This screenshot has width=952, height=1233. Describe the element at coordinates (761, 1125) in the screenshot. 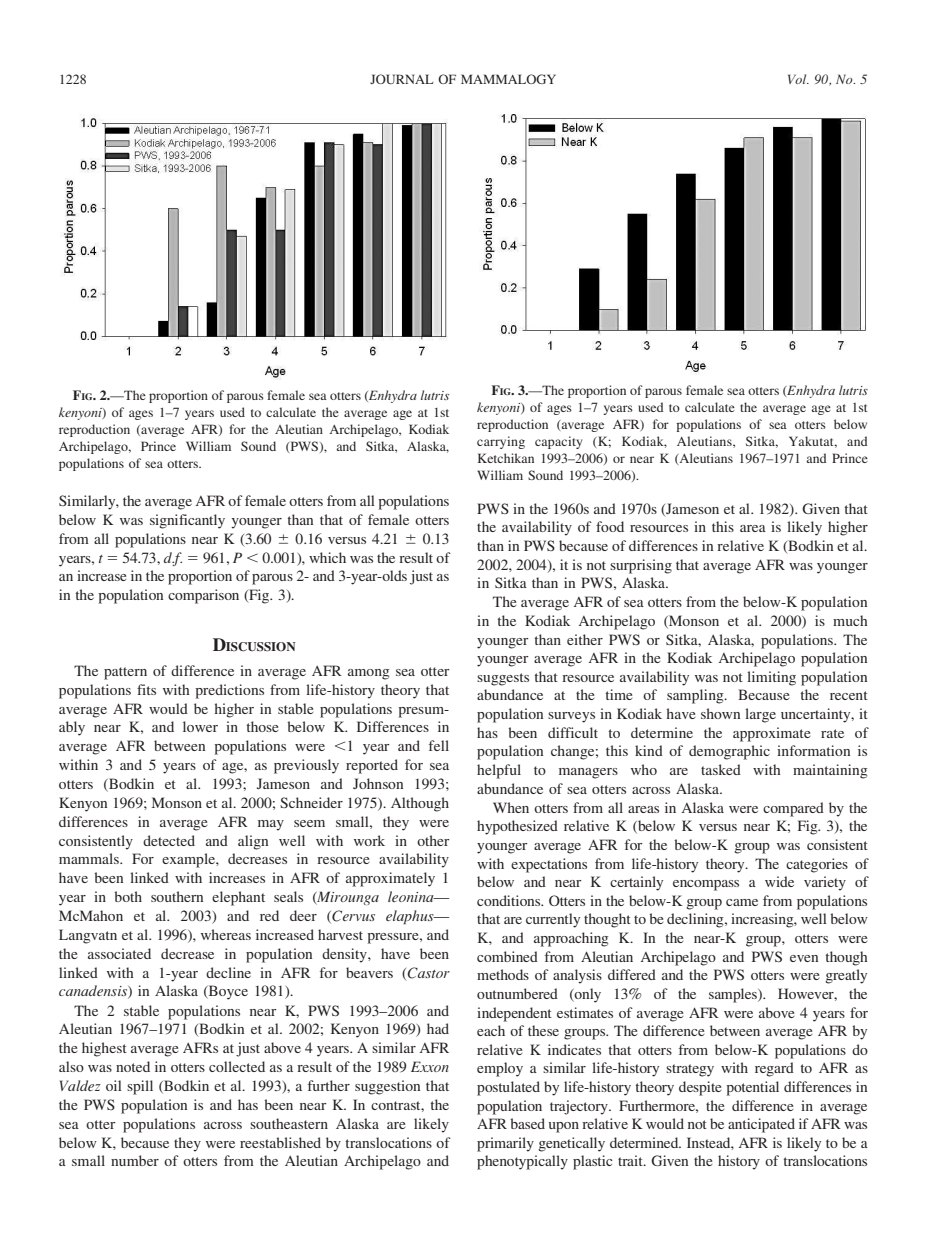

I see `anticipated` at that location.
